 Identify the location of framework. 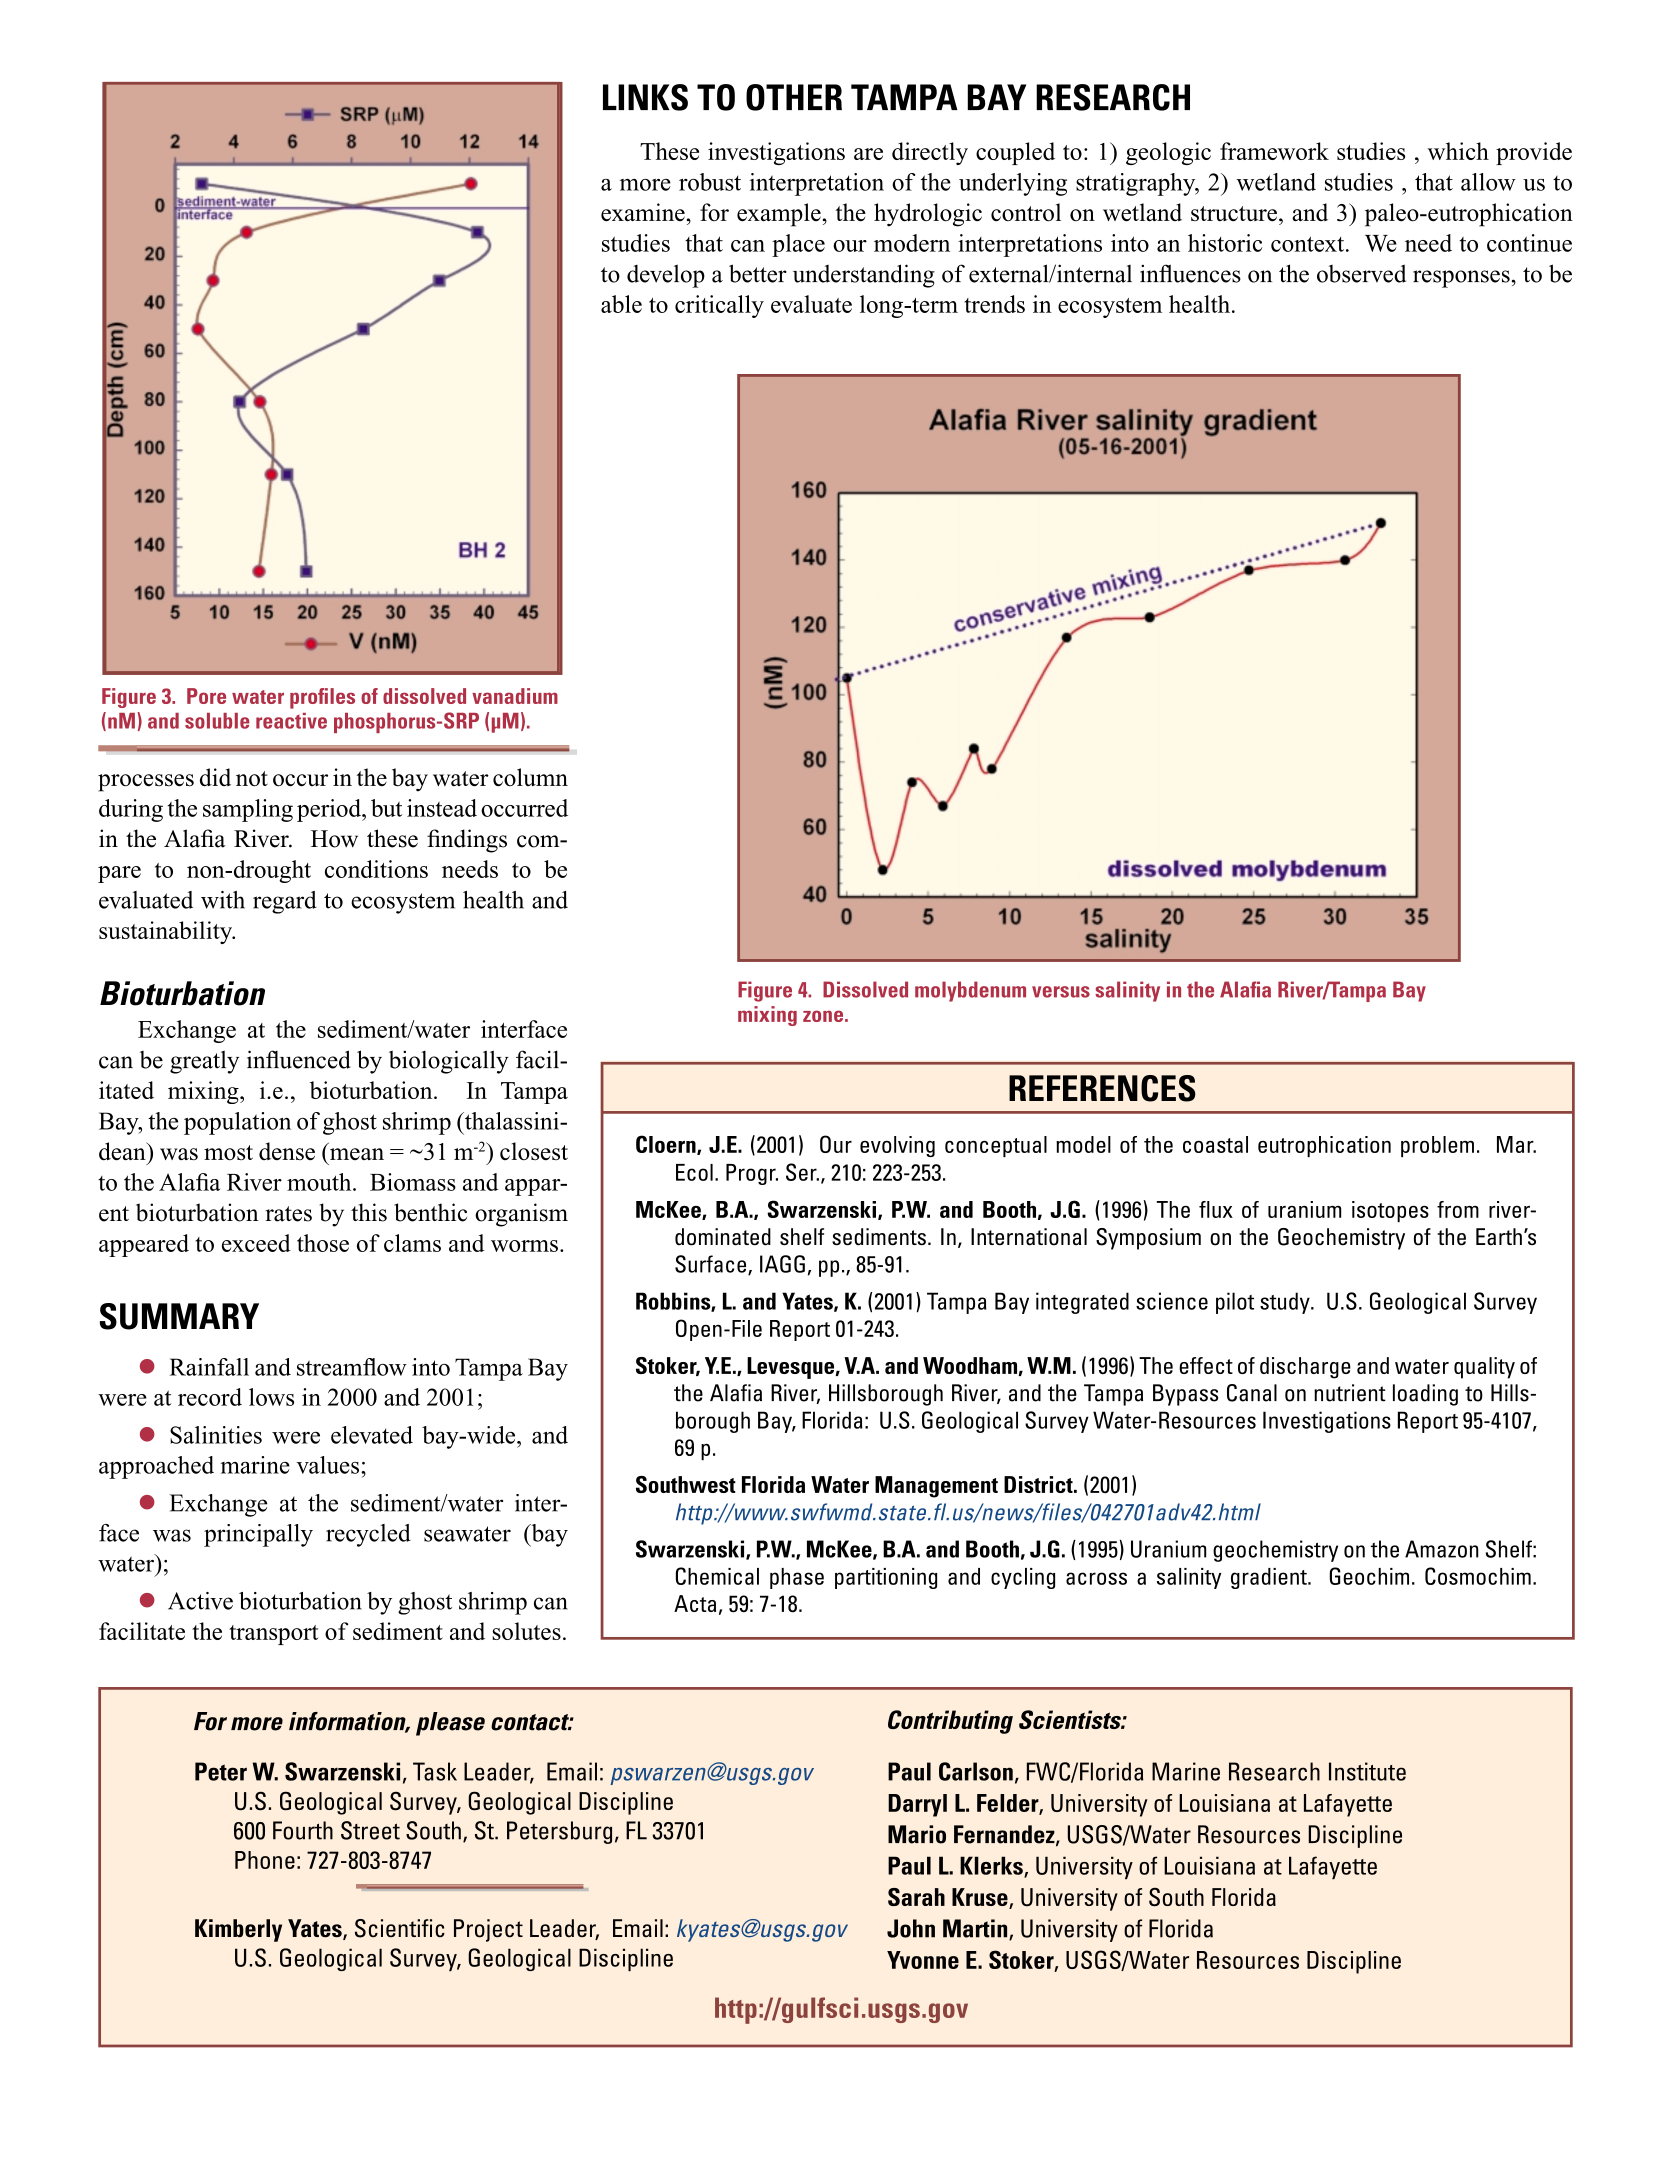
(1274, 151).
